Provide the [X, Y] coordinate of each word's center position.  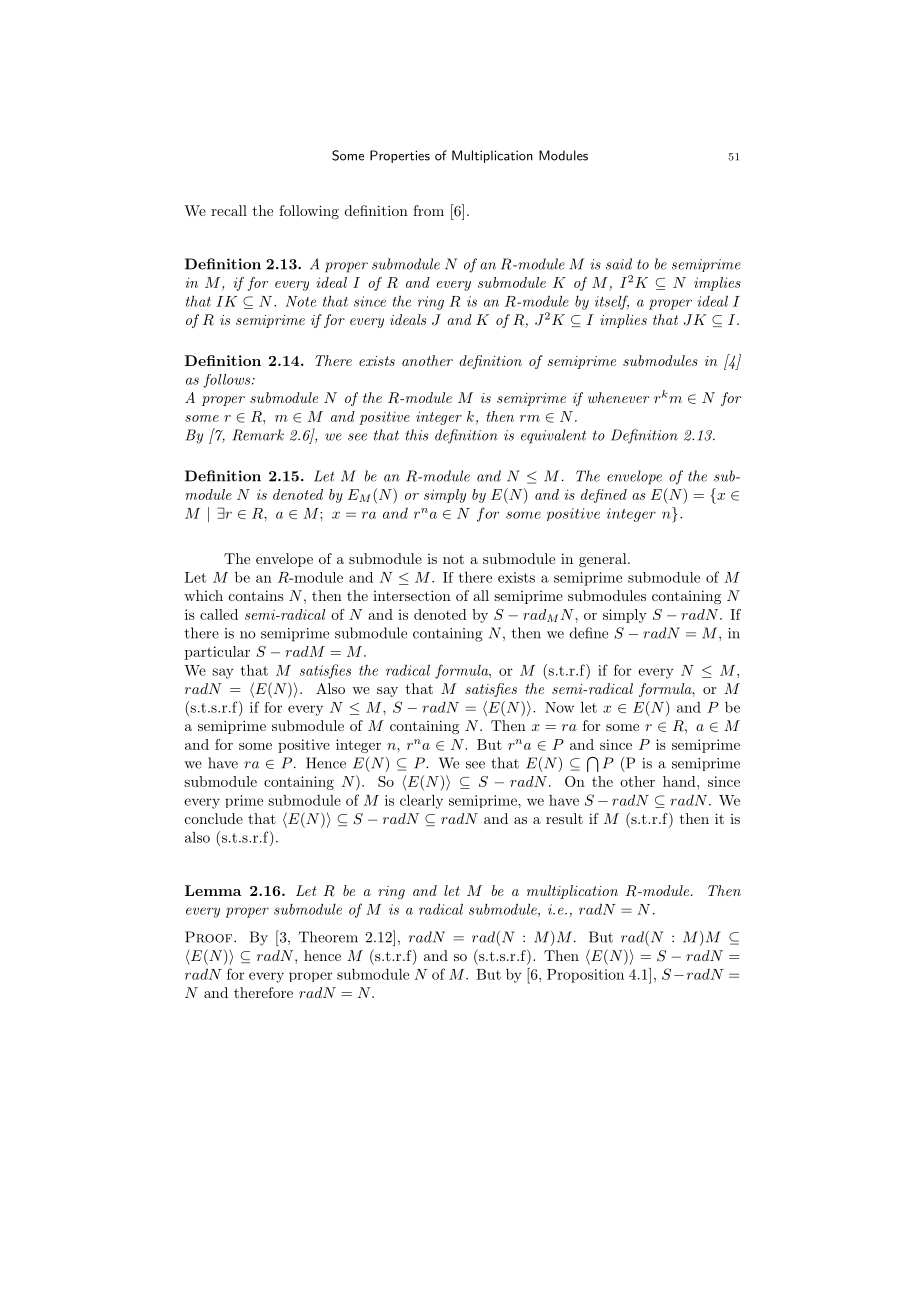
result [564, 818]
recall [229, 210]
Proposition [585, 976]
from [428, 210]
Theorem [328, 937]
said [619, 264]
